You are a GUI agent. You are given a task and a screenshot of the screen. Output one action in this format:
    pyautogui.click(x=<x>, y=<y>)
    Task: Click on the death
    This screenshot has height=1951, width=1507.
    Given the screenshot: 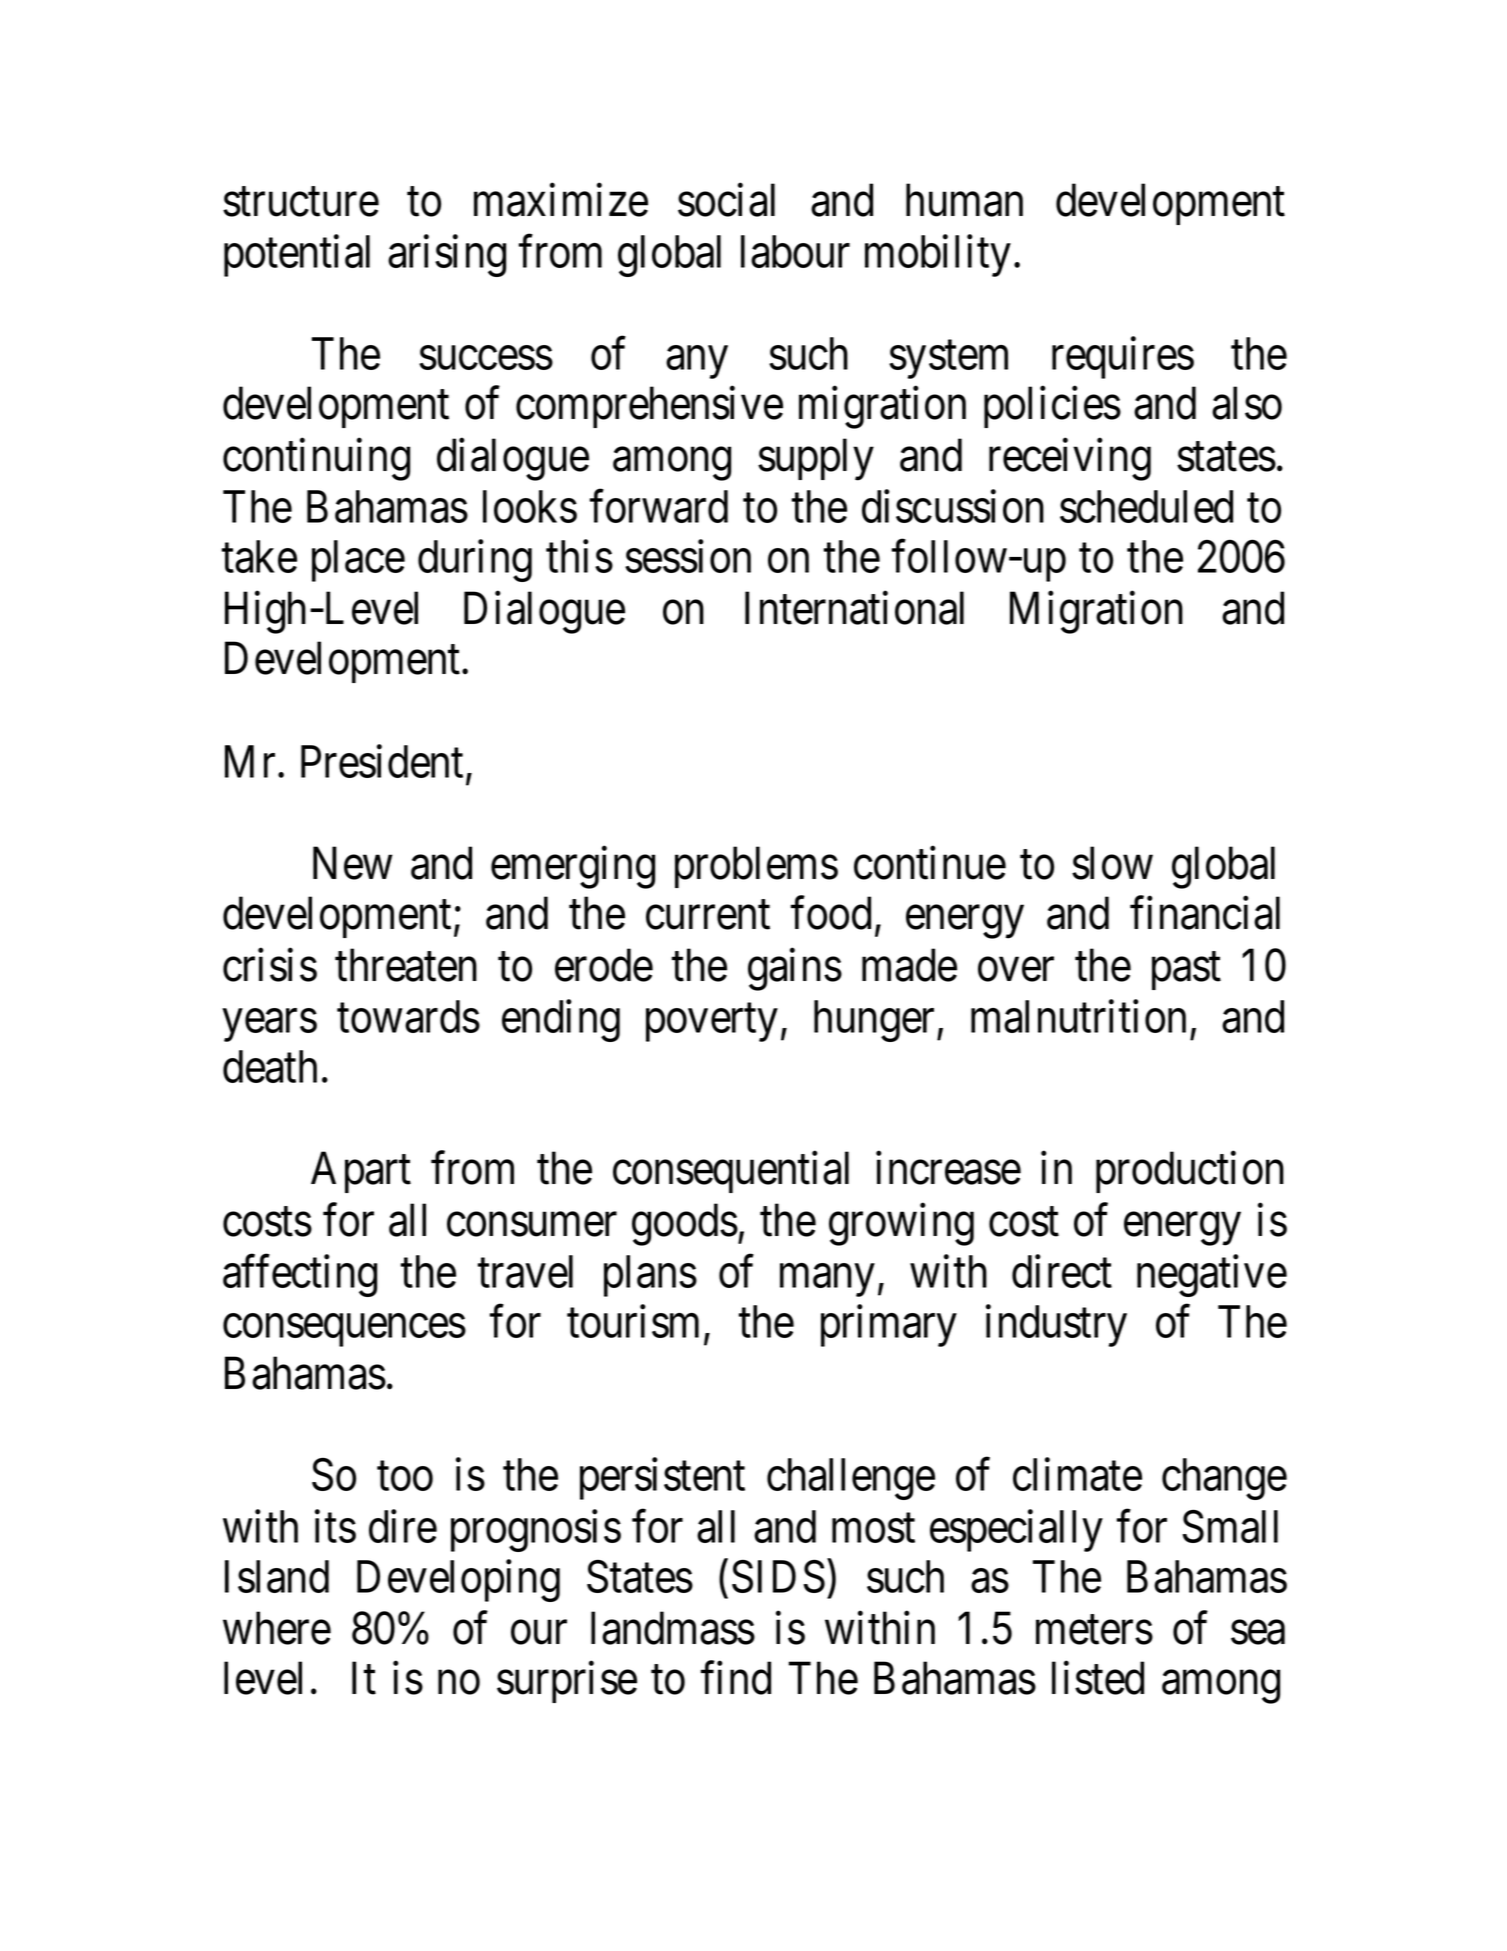 What is the action you would take?
    pyautogui.click(x=270, y=1066)
